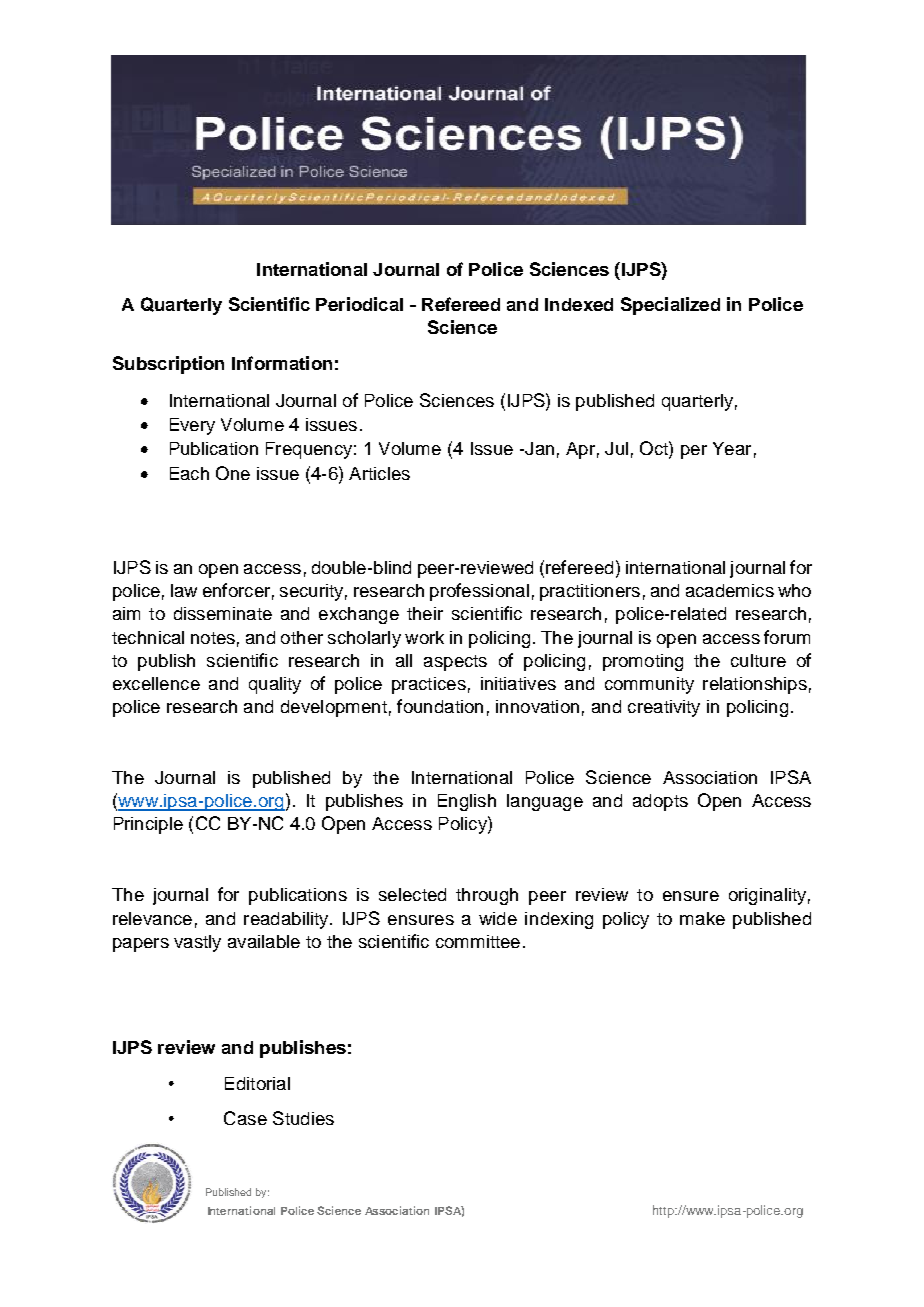  What do you see at coordinates (660, 802) in the image?
I see `adopts` at bounding box center [660, 802].
